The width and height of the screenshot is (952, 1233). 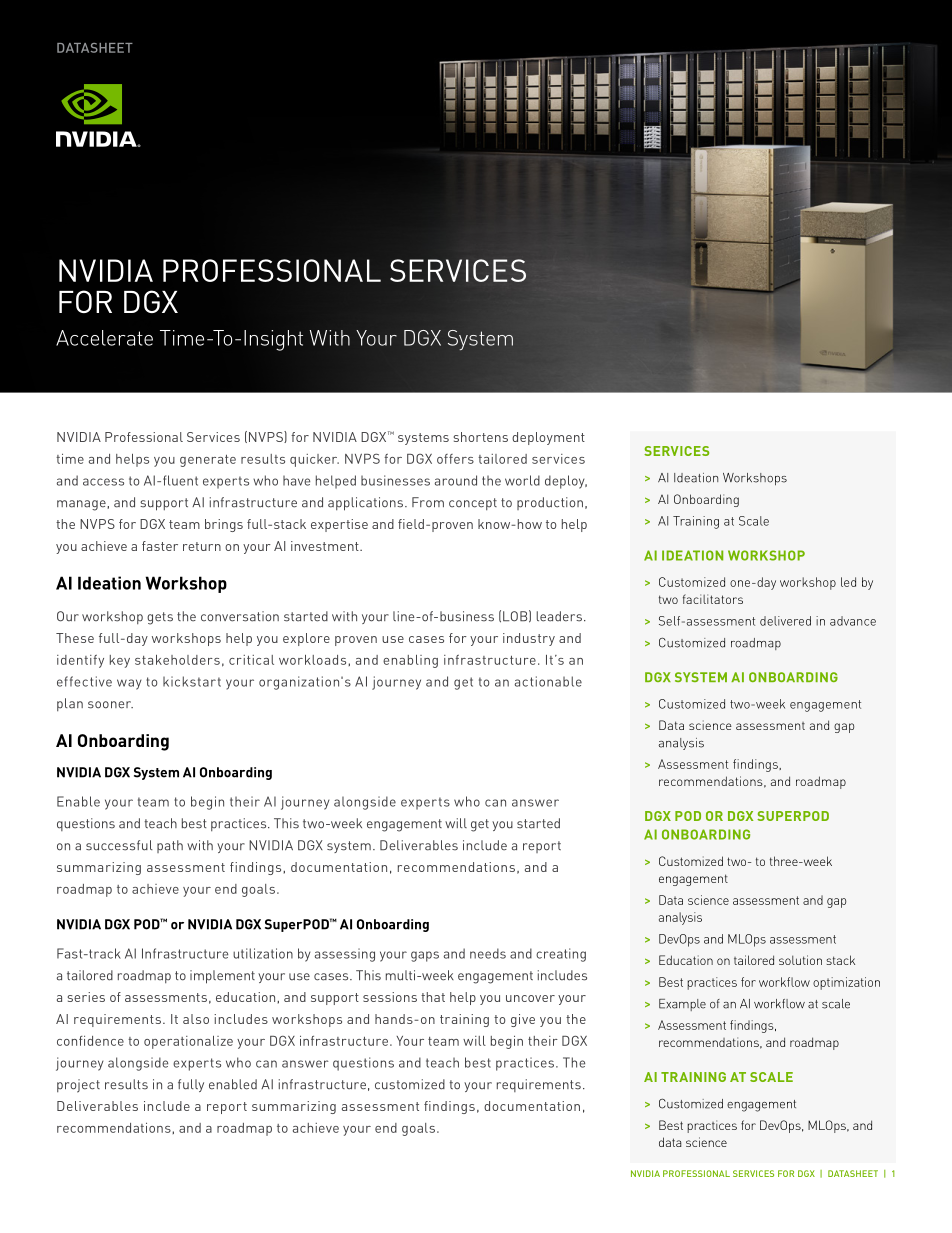 What do you see at coordinates (522, 480) in the screenshot?
I see `world` at bounding box center [522, 480].
